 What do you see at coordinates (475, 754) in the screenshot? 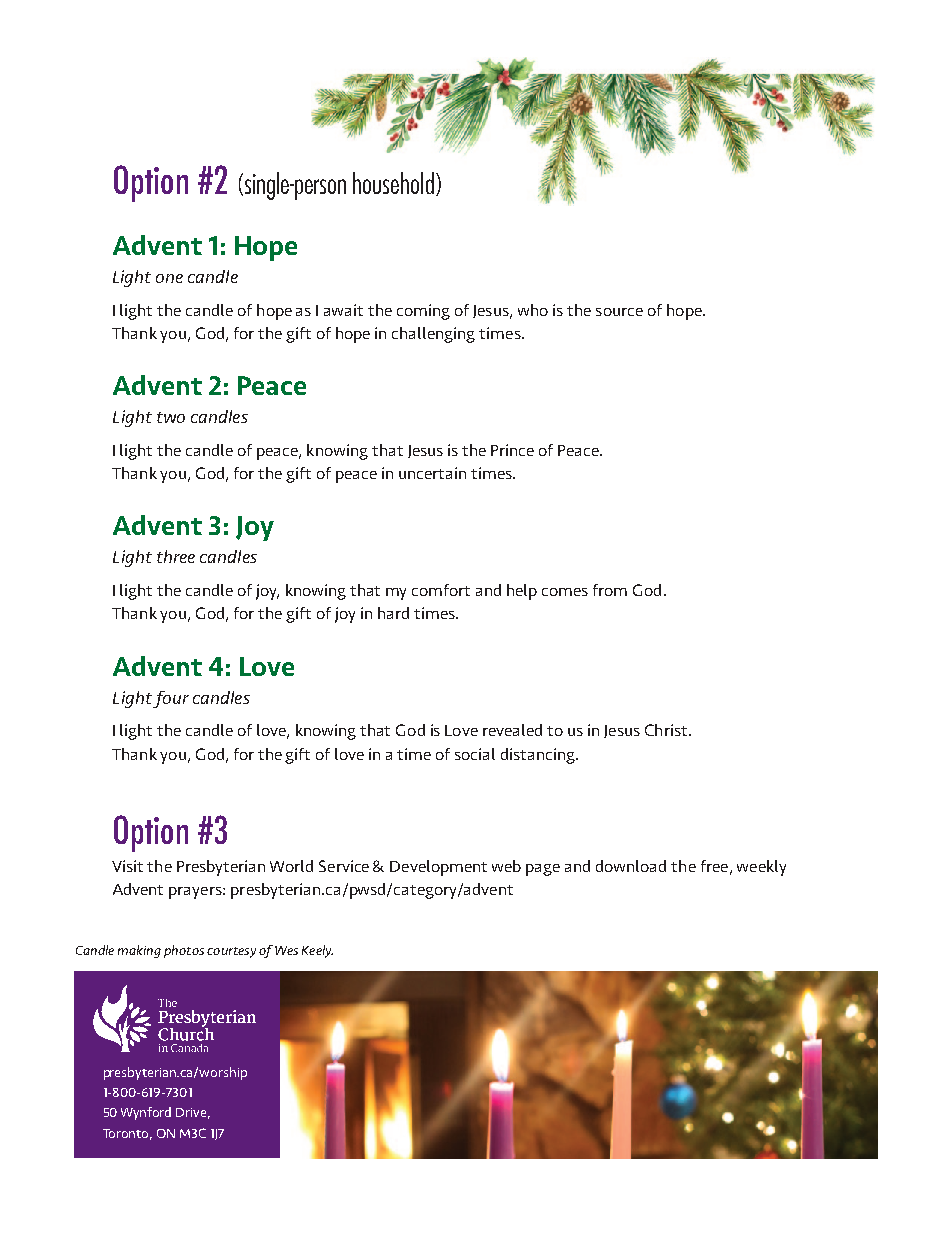
I see `social` at bounding box center [475, 754].
